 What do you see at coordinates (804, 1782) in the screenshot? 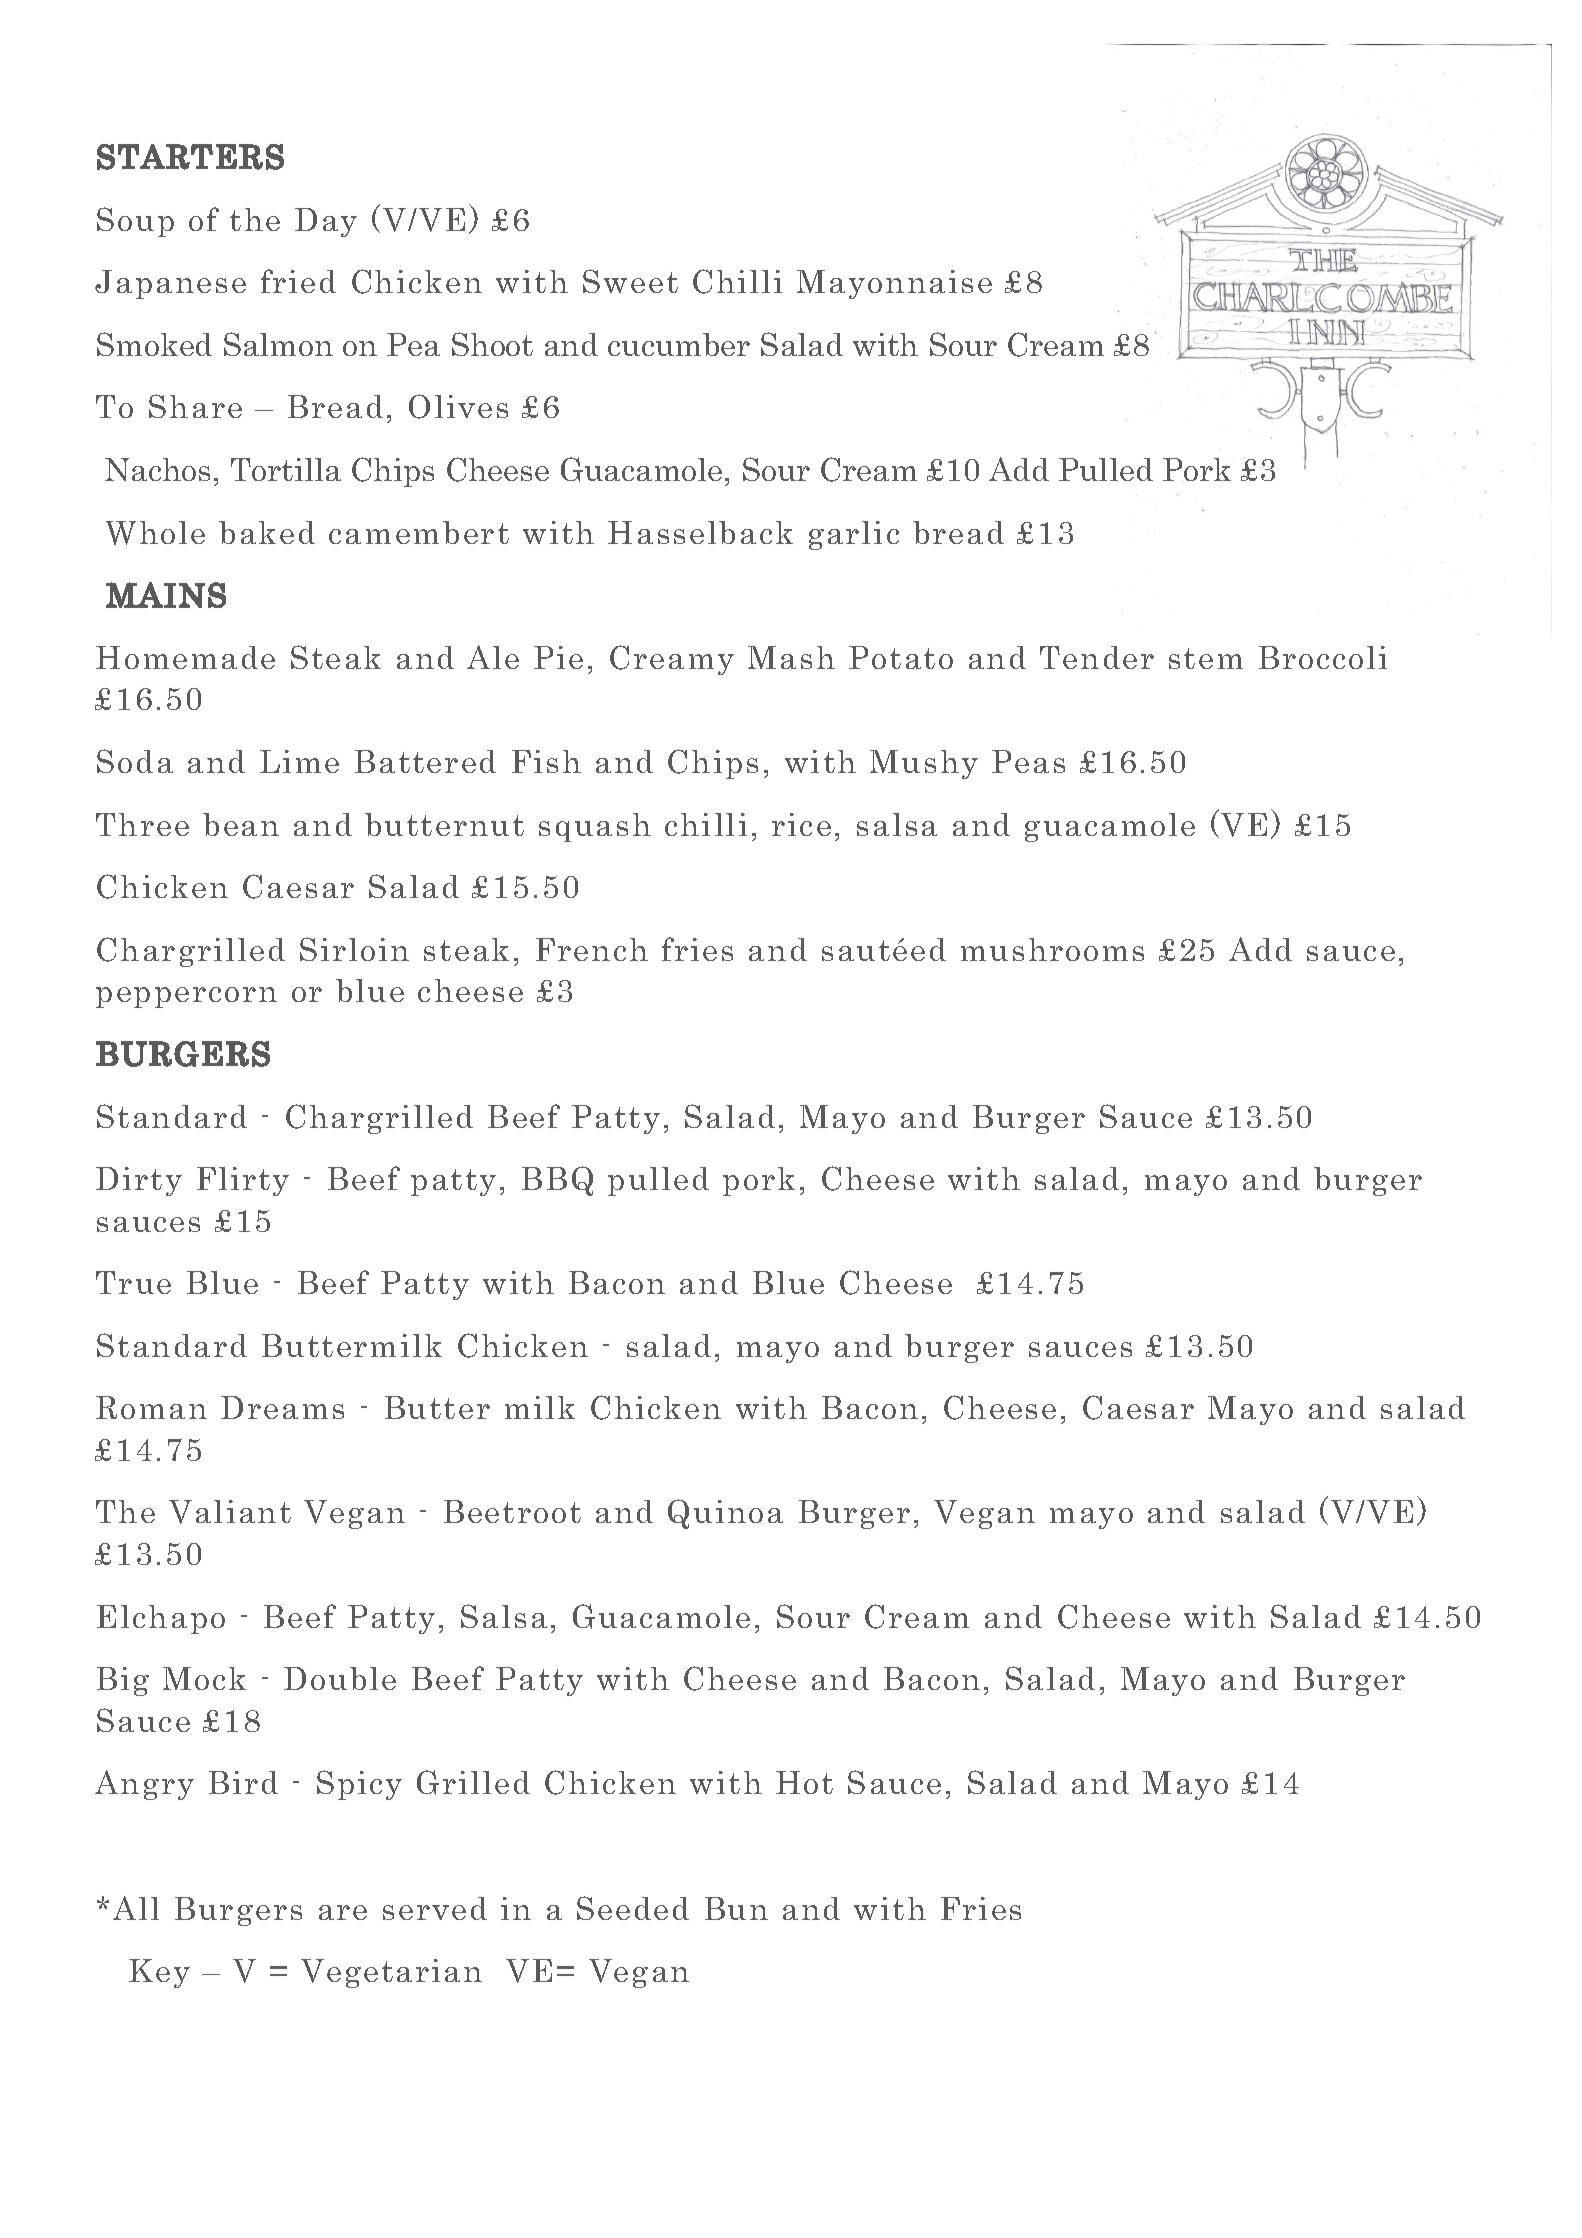
I see `Hot` at bounding box center [804, 1782].
